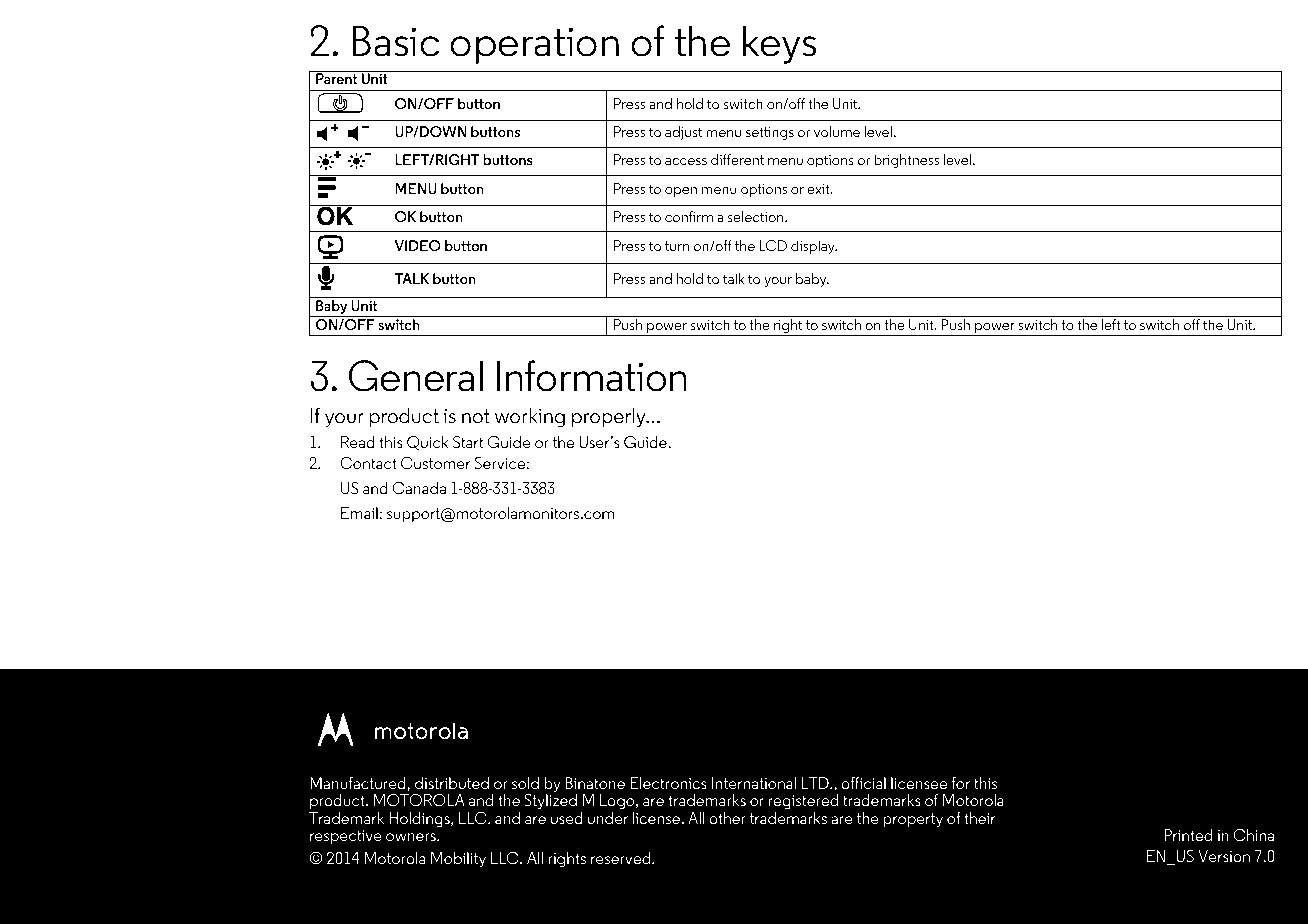 The image size is (1308, 924). What do you see at coordinates (396, 41) in the screenshot?
I see `Basic` at bounding box center [396, 41].
